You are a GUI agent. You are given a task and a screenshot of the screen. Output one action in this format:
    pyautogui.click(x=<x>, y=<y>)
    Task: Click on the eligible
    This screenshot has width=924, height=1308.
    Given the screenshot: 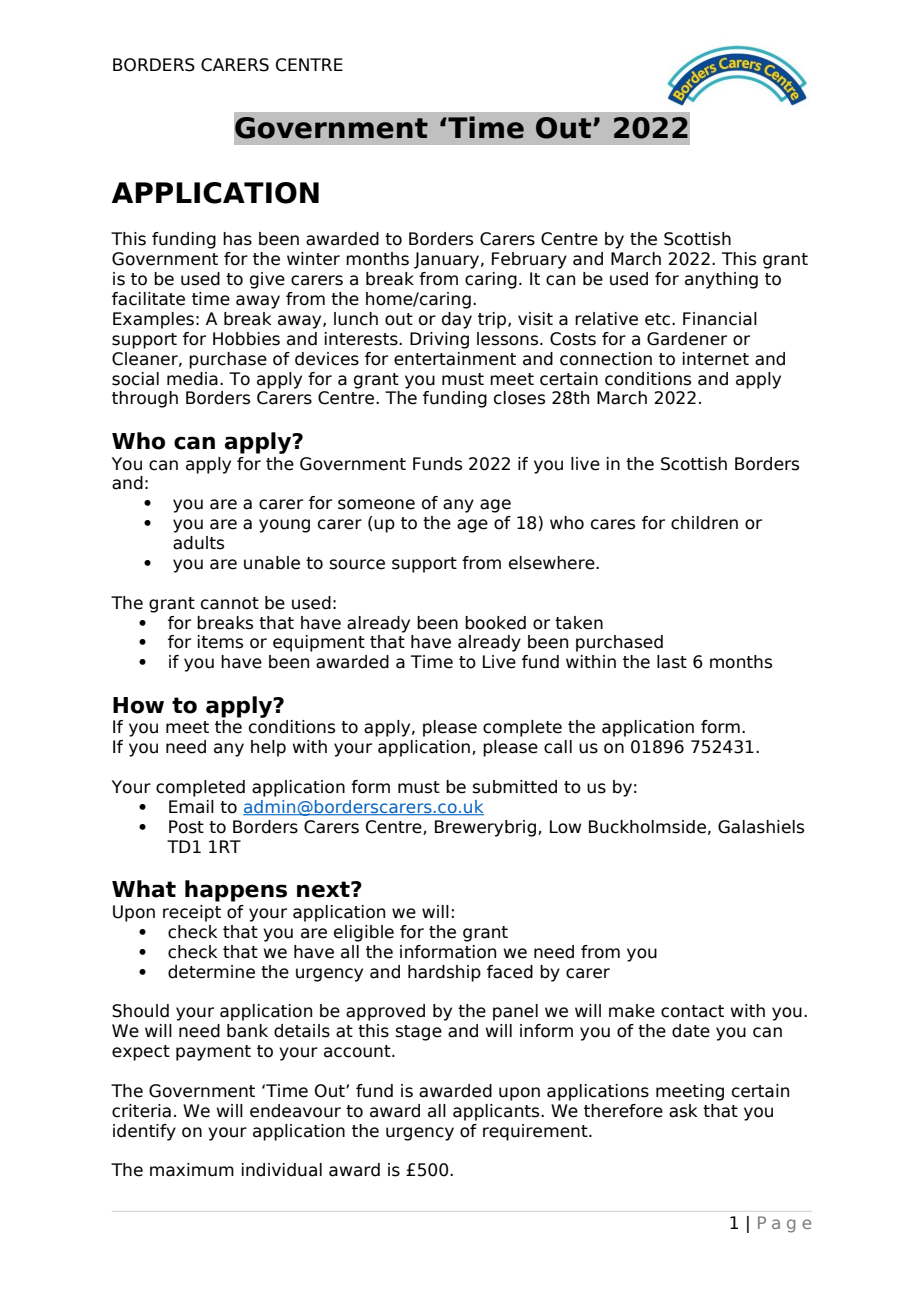 What is the action you would take?
    pyautogui.click(x=364, y=933)
